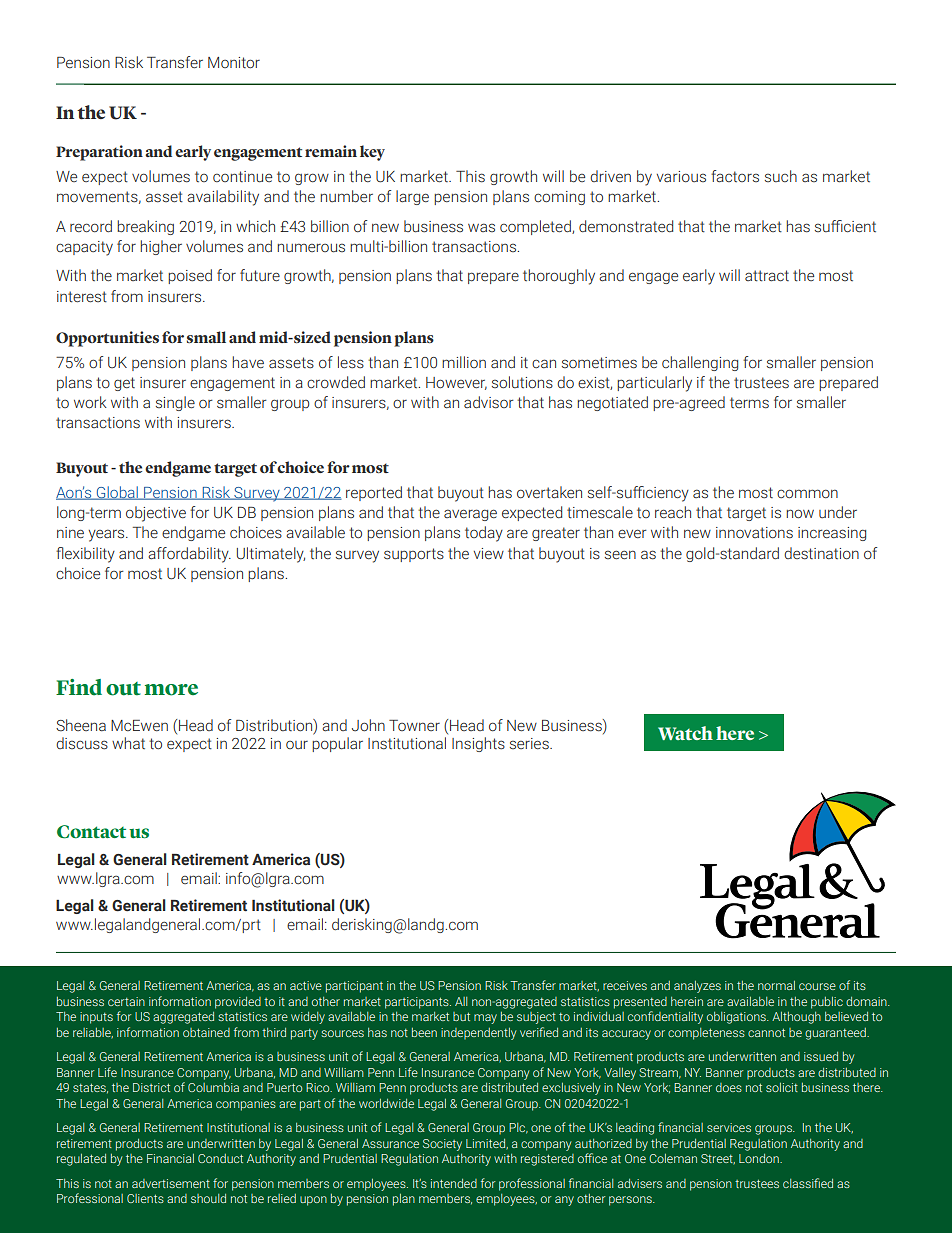  What do you see at coordinates (234, 63) in the screenshot?
I see `Monitor` at bounding box center [234, 63].
